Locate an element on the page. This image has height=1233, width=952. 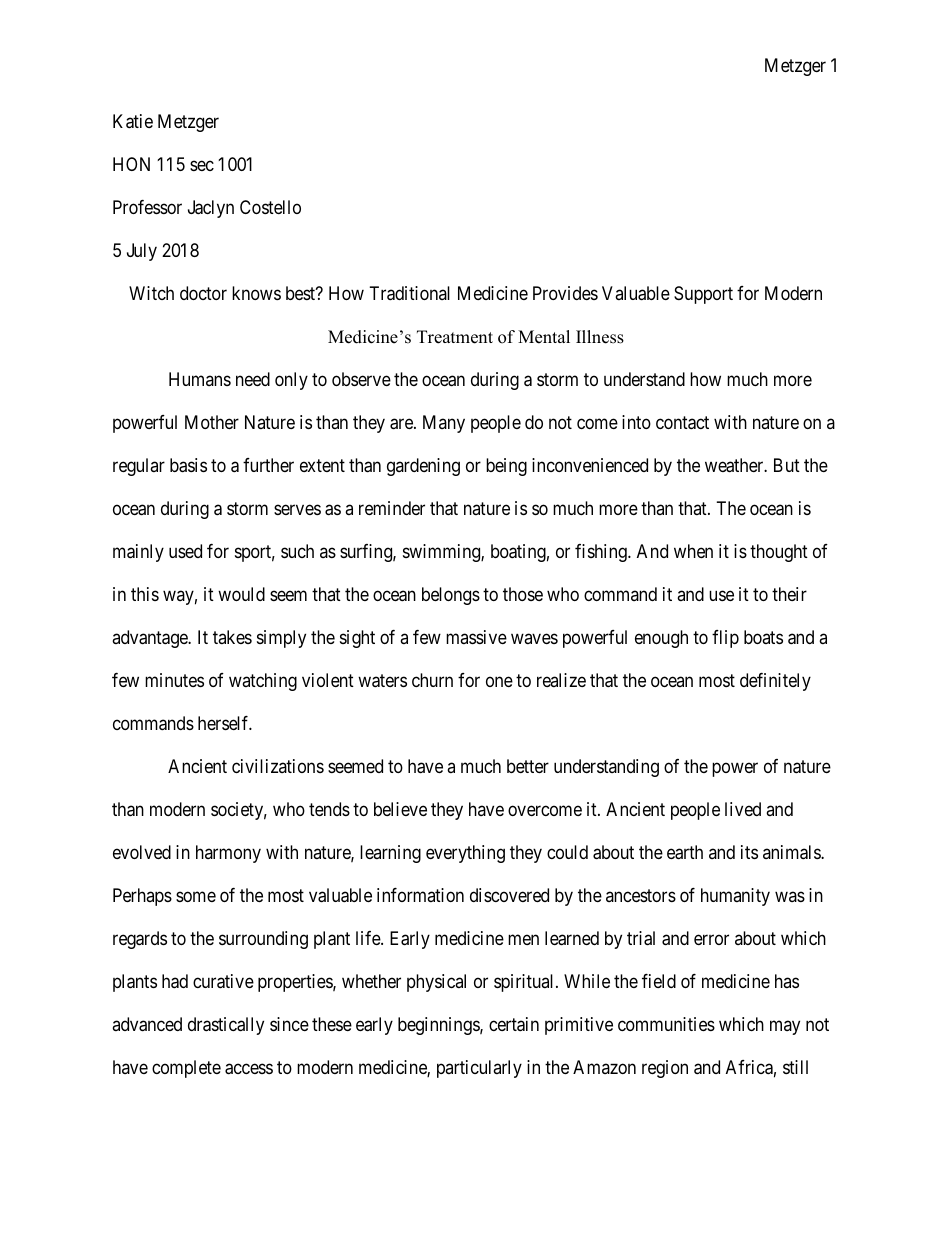
contact is located at coordinates (682, 423).
